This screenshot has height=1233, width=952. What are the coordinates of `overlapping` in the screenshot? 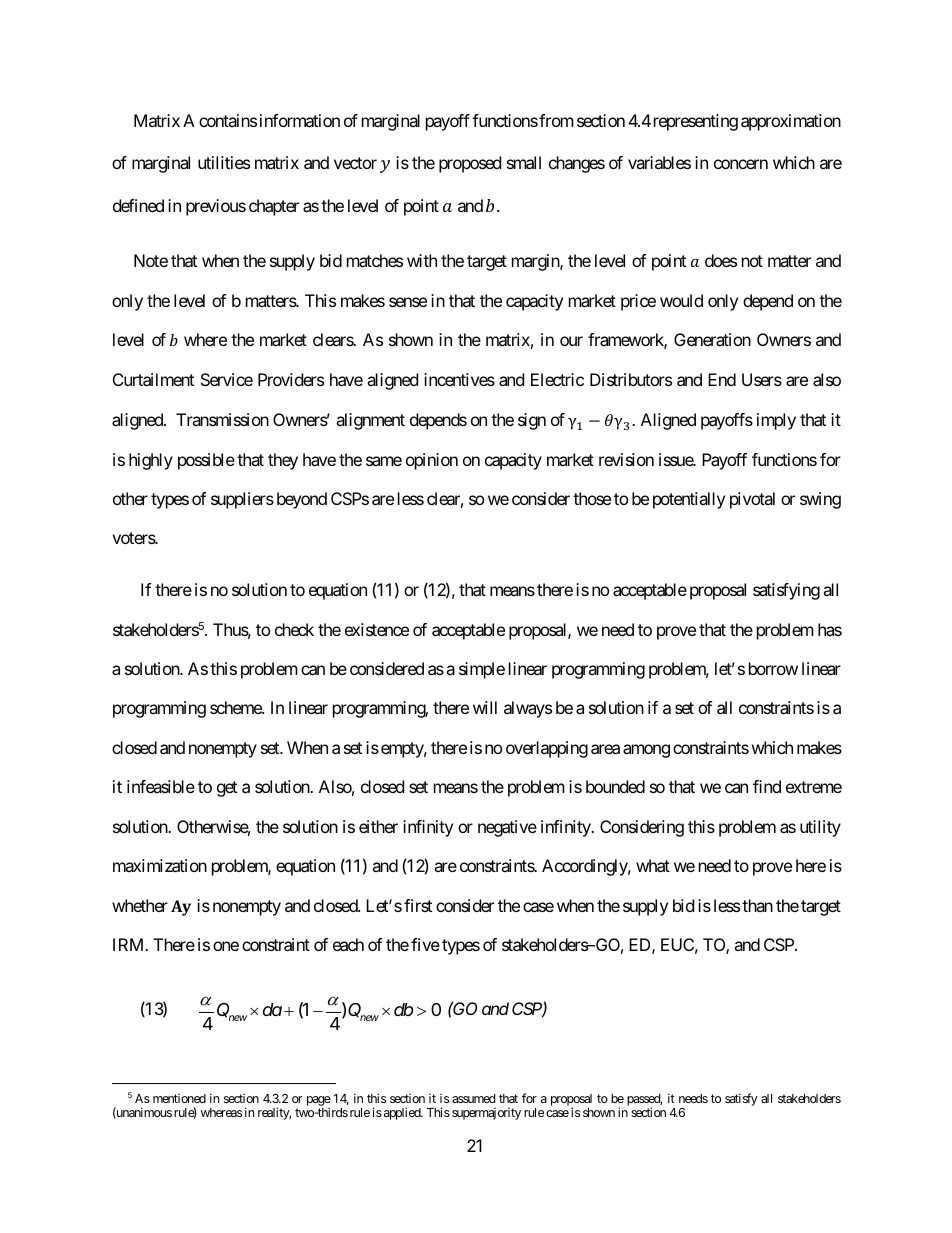 It's located at (547, 749).
